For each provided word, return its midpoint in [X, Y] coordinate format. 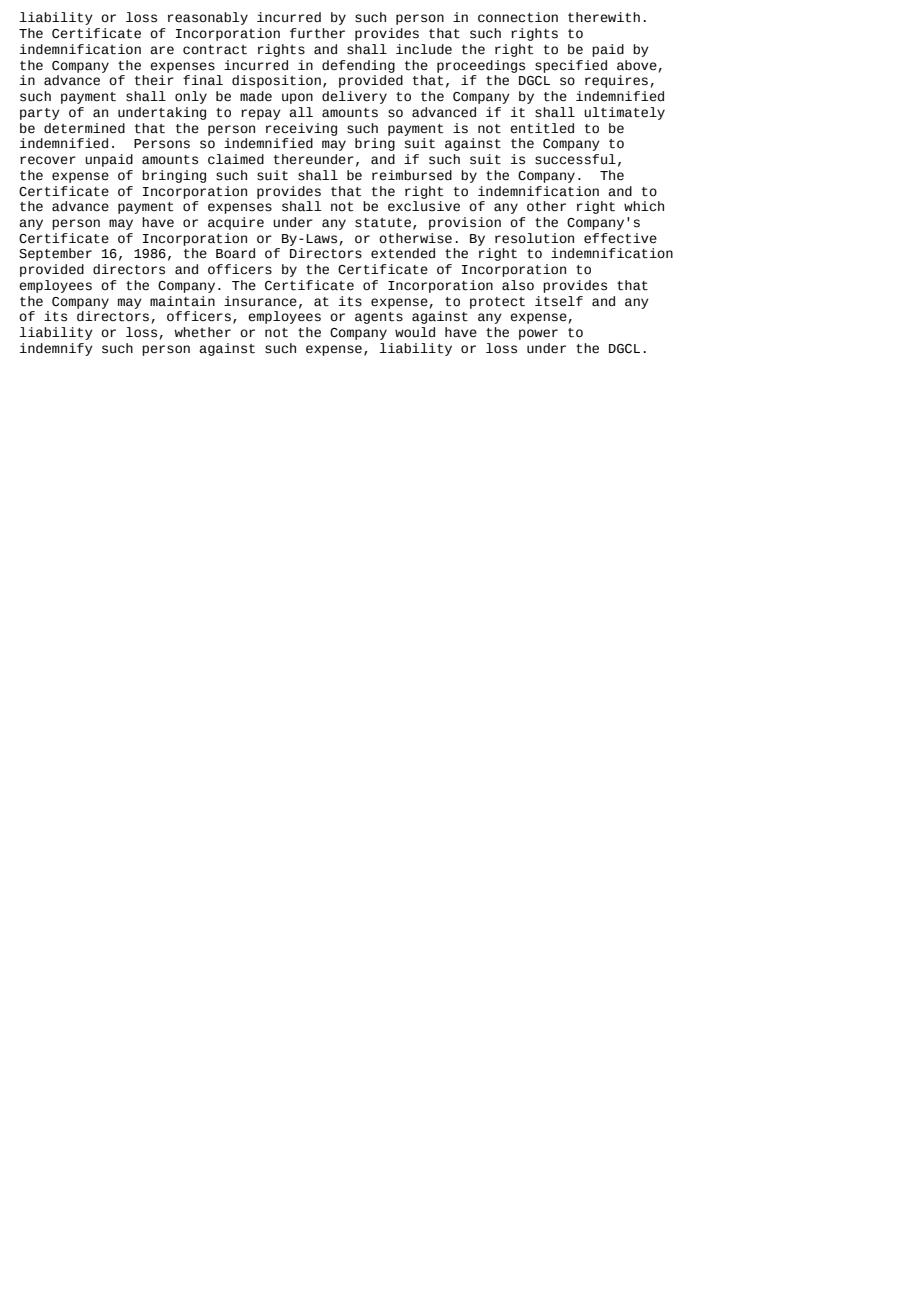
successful [575, 159]
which [644, 206]
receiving [301, 129]
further [317, 33]
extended [403, 253]
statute [383, 223]
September [55, 254]
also [518, 285]
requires [616, 81]
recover [48, 160]
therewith [604, 17]
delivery [354, 97]
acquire [236, 223]
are [162, 50]
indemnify [56, 349]
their [154, 80]
